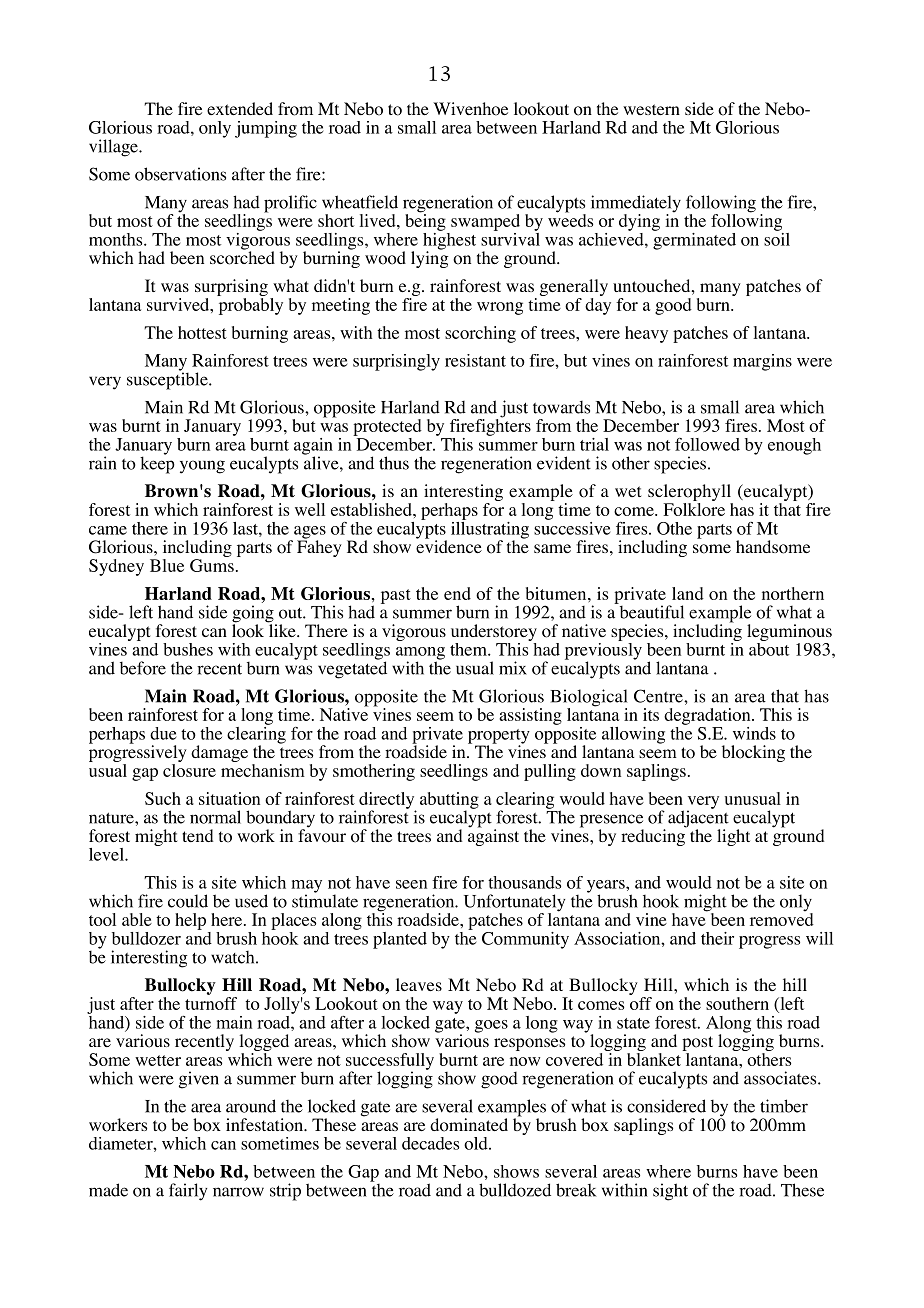 The width and height of the page is (924, 1308). Describe the element at coordinates (769, 648) in the page. I see `about` at that location.
